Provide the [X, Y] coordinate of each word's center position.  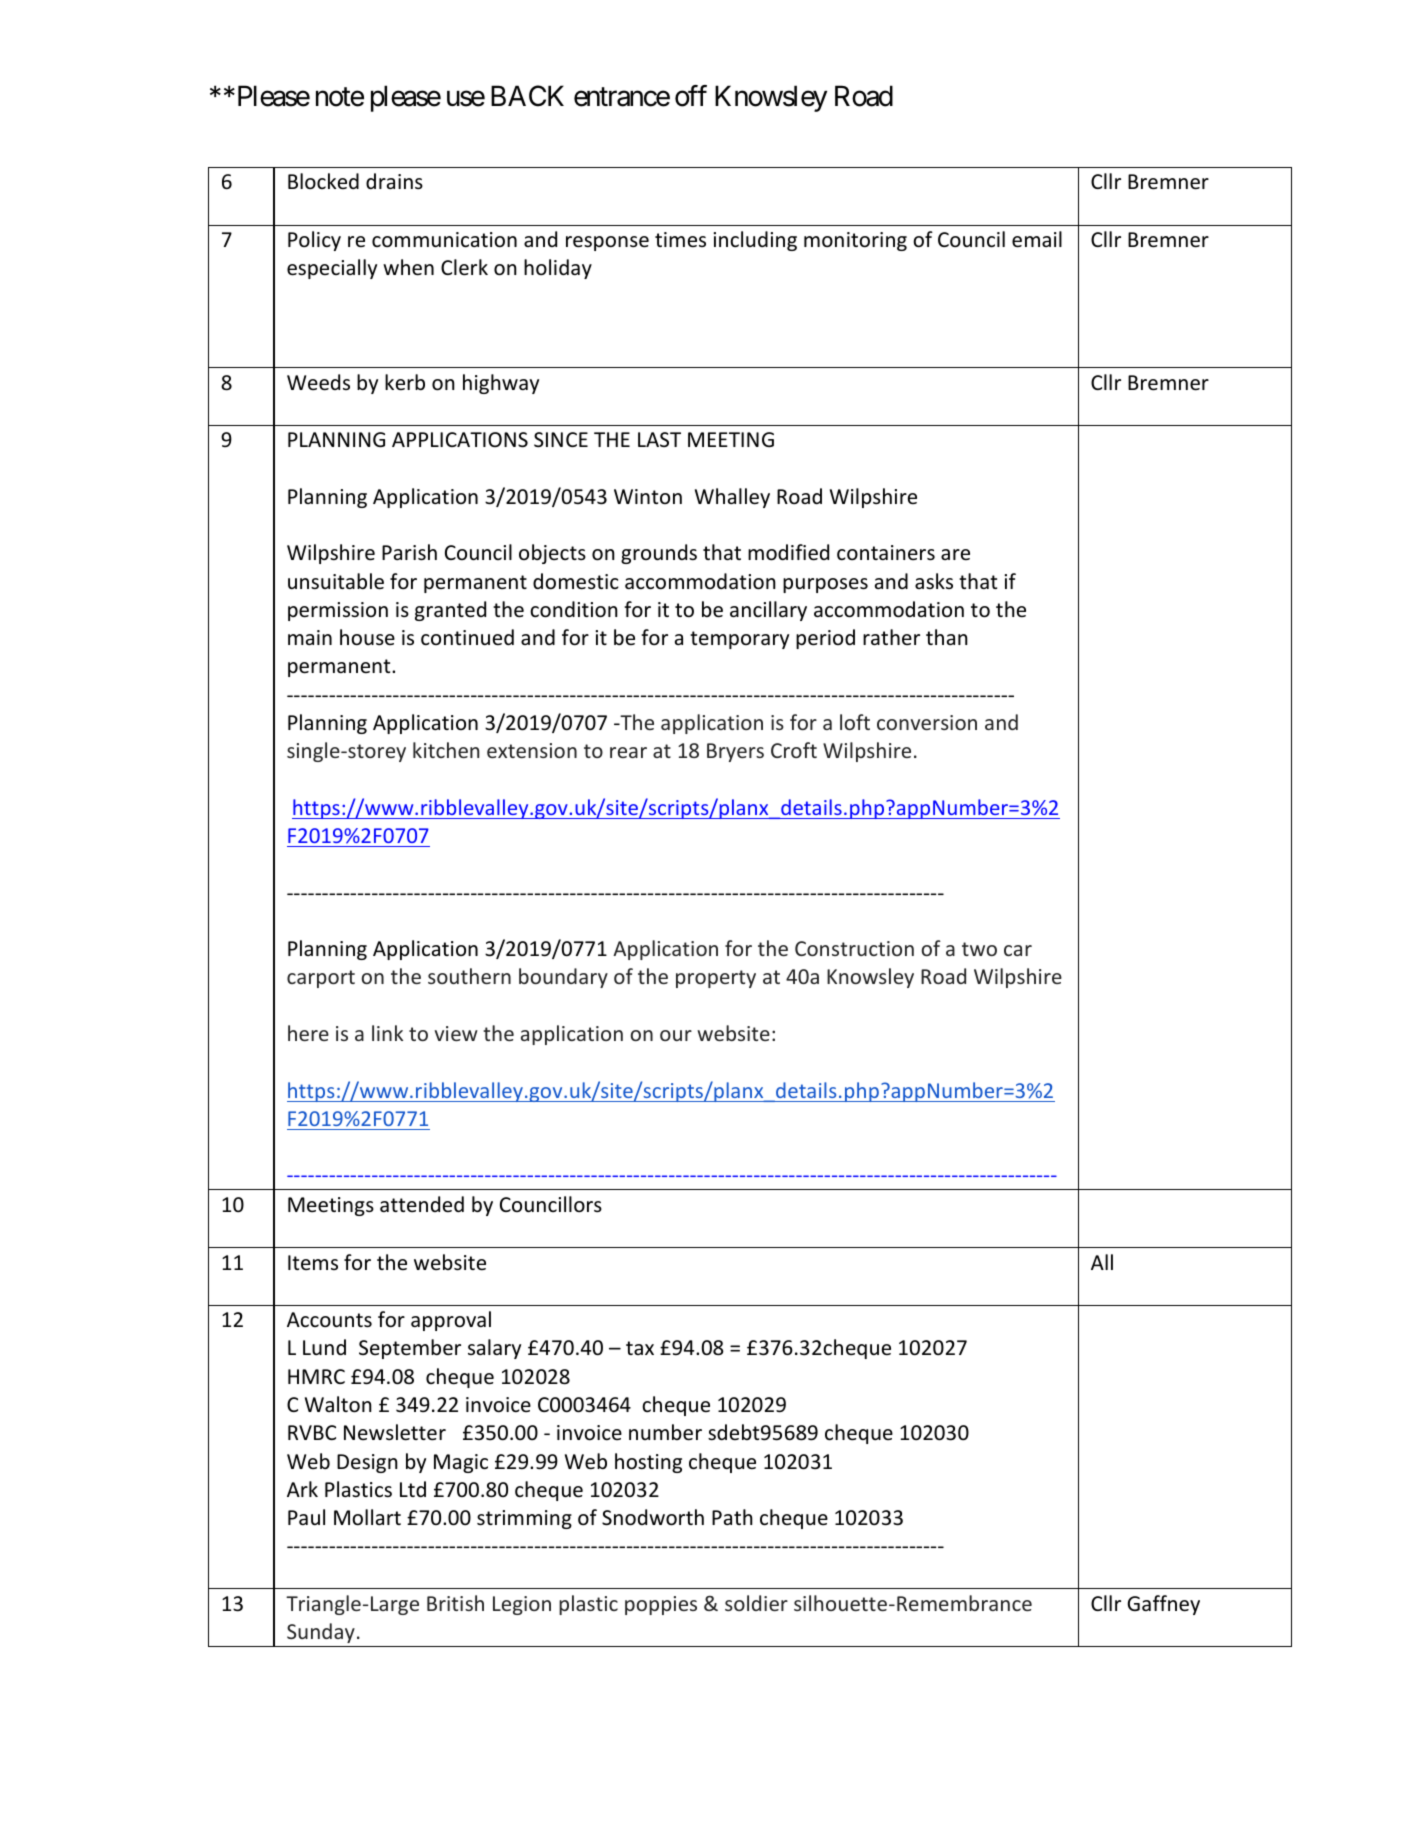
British [455, 1603]
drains [394, 181]
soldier [756, 1603]
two [979, 949]
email [1037, 239]
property [716, 979]
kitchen [446, 750]
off [691, 96]
